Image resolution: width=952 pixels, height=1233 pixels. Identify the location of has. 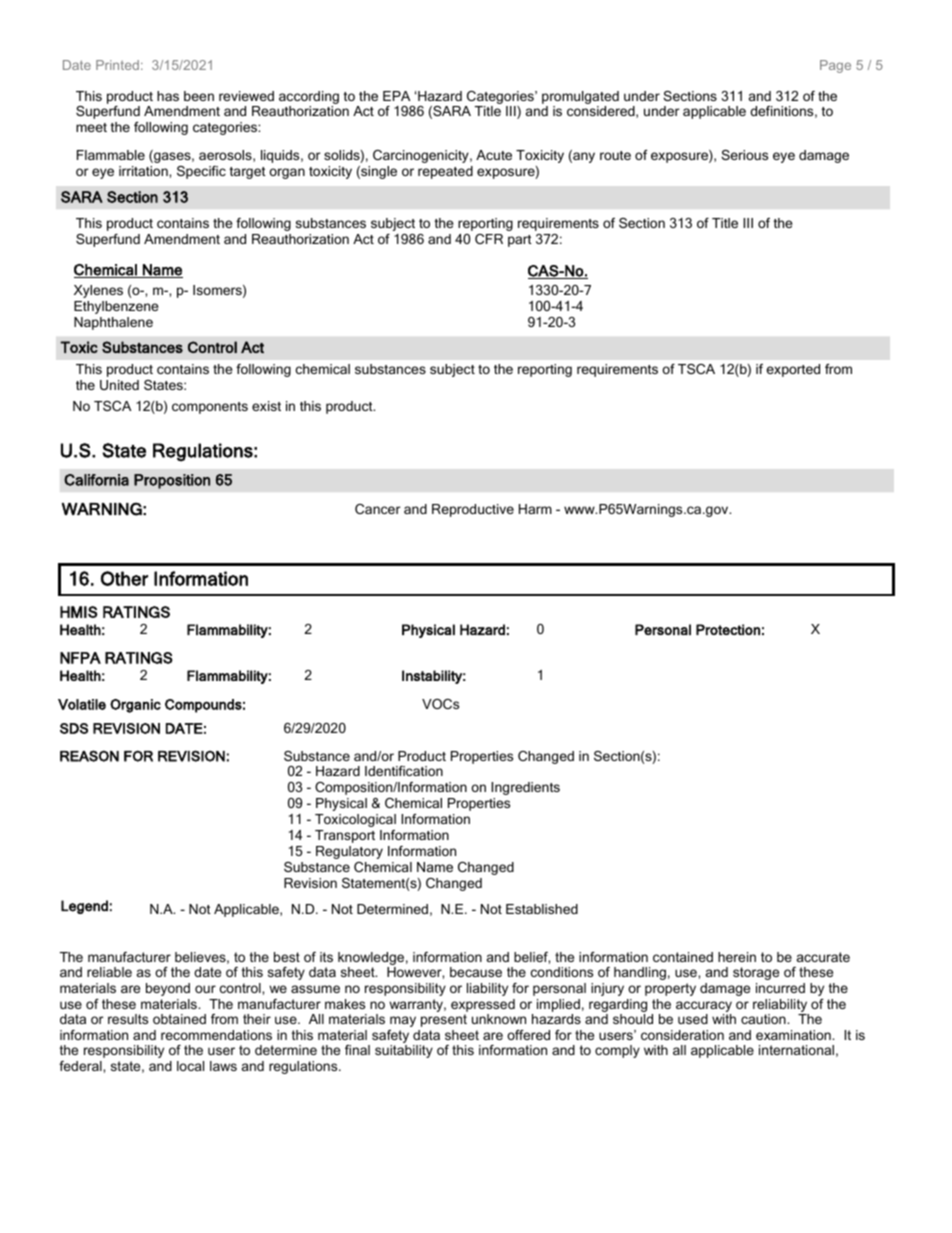
(168, 96).
